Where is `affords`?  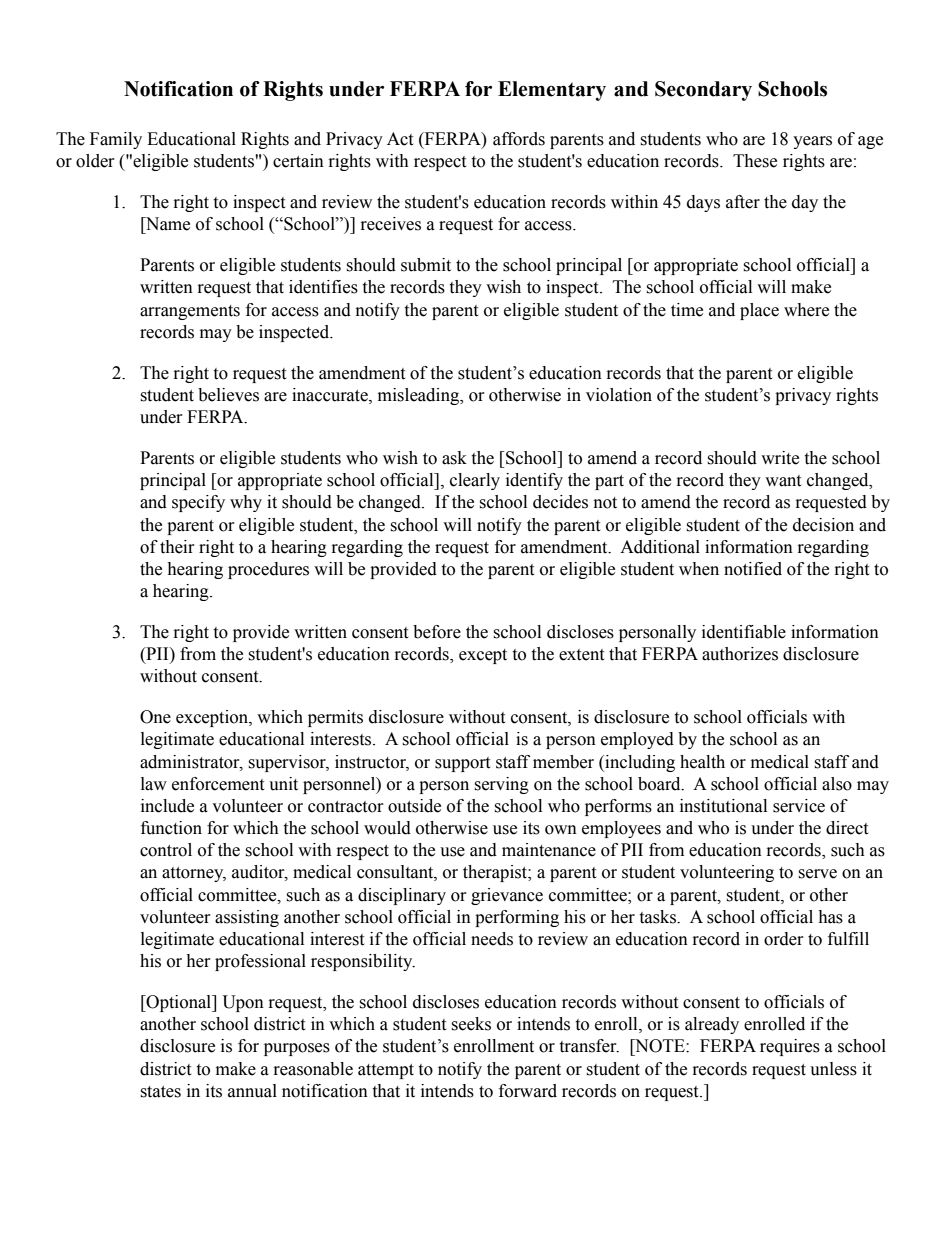 affords is located at coordinates (519, 139).
